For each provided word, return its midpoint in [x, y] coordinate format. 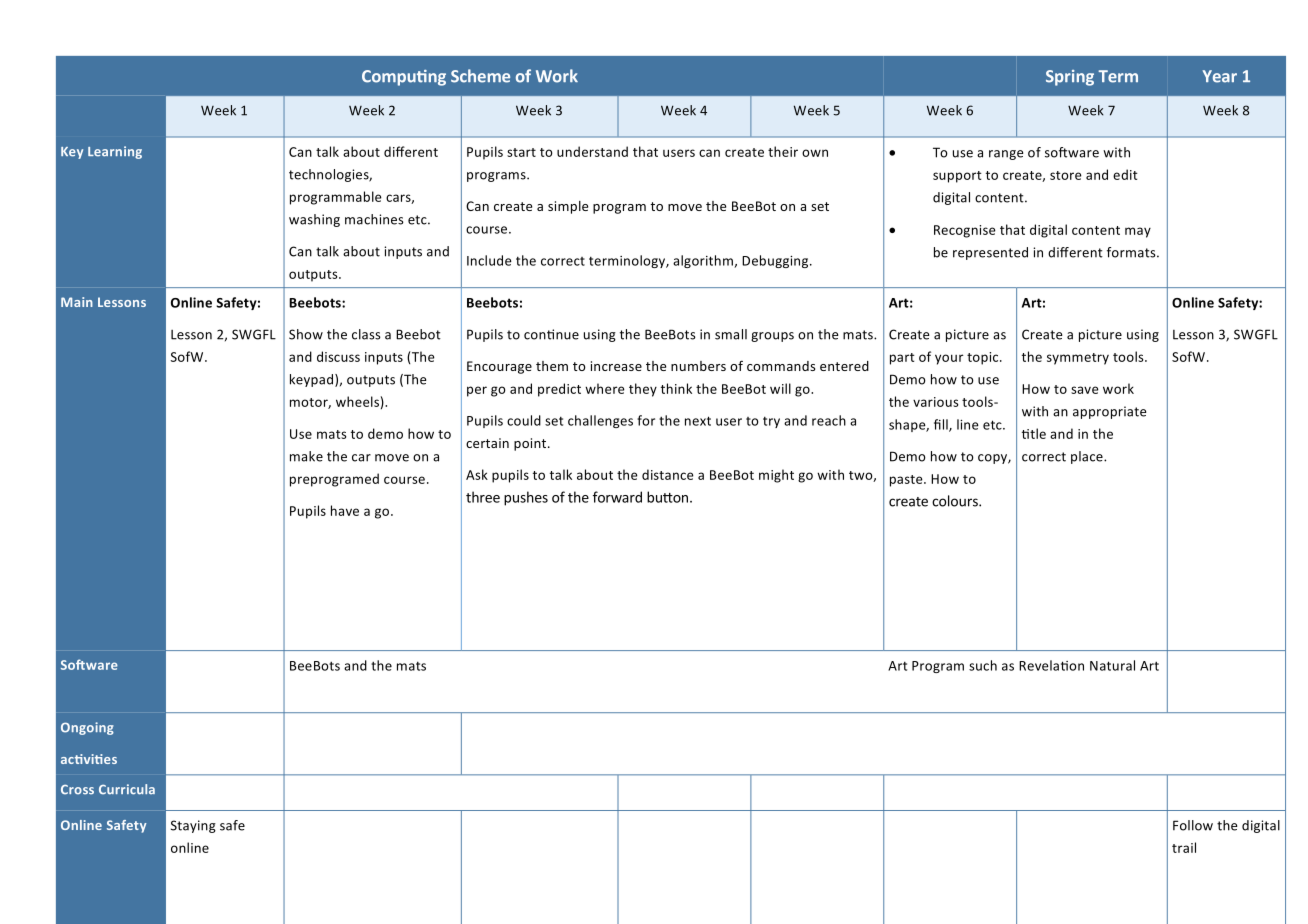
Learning [115, 152]
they [643, 390]
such [983, 665]
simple [568, 207]
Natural [1112, 665]
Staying [193, 826]
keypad [313, 380]
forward [617, 497]
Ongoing [87, 728]
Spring [1070, 78]
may [1138, 232]
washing [314, 220]
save [1085, 390]
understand [592, 151]
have [345, 510]
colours [956, 501]
